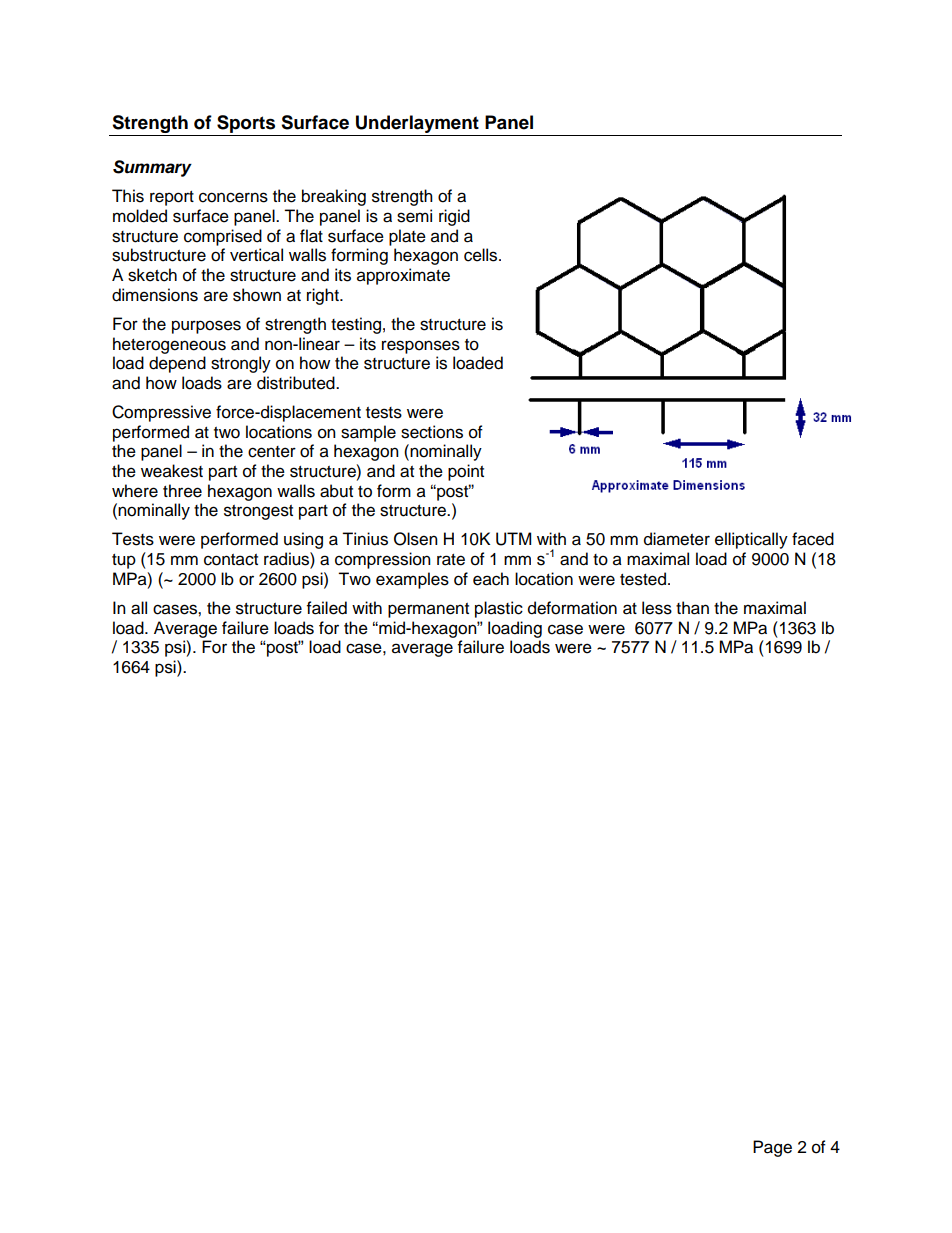 The width and height of the page is (952, 1233). What do you see at coordinates (499, 609) in the page?
I see `plastic` at bounding box center [499, 609].
